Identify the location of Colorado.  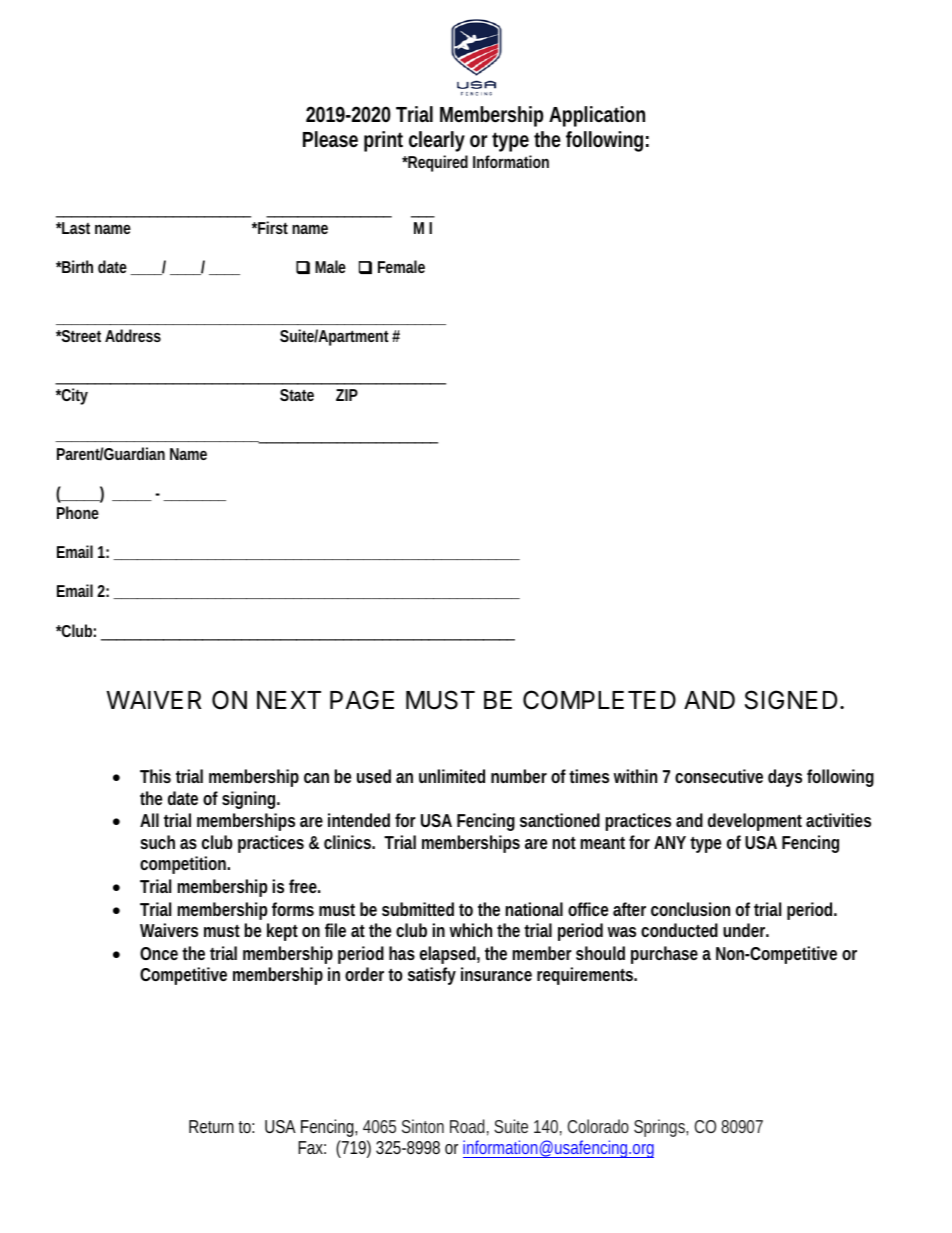
(598, 1126).
